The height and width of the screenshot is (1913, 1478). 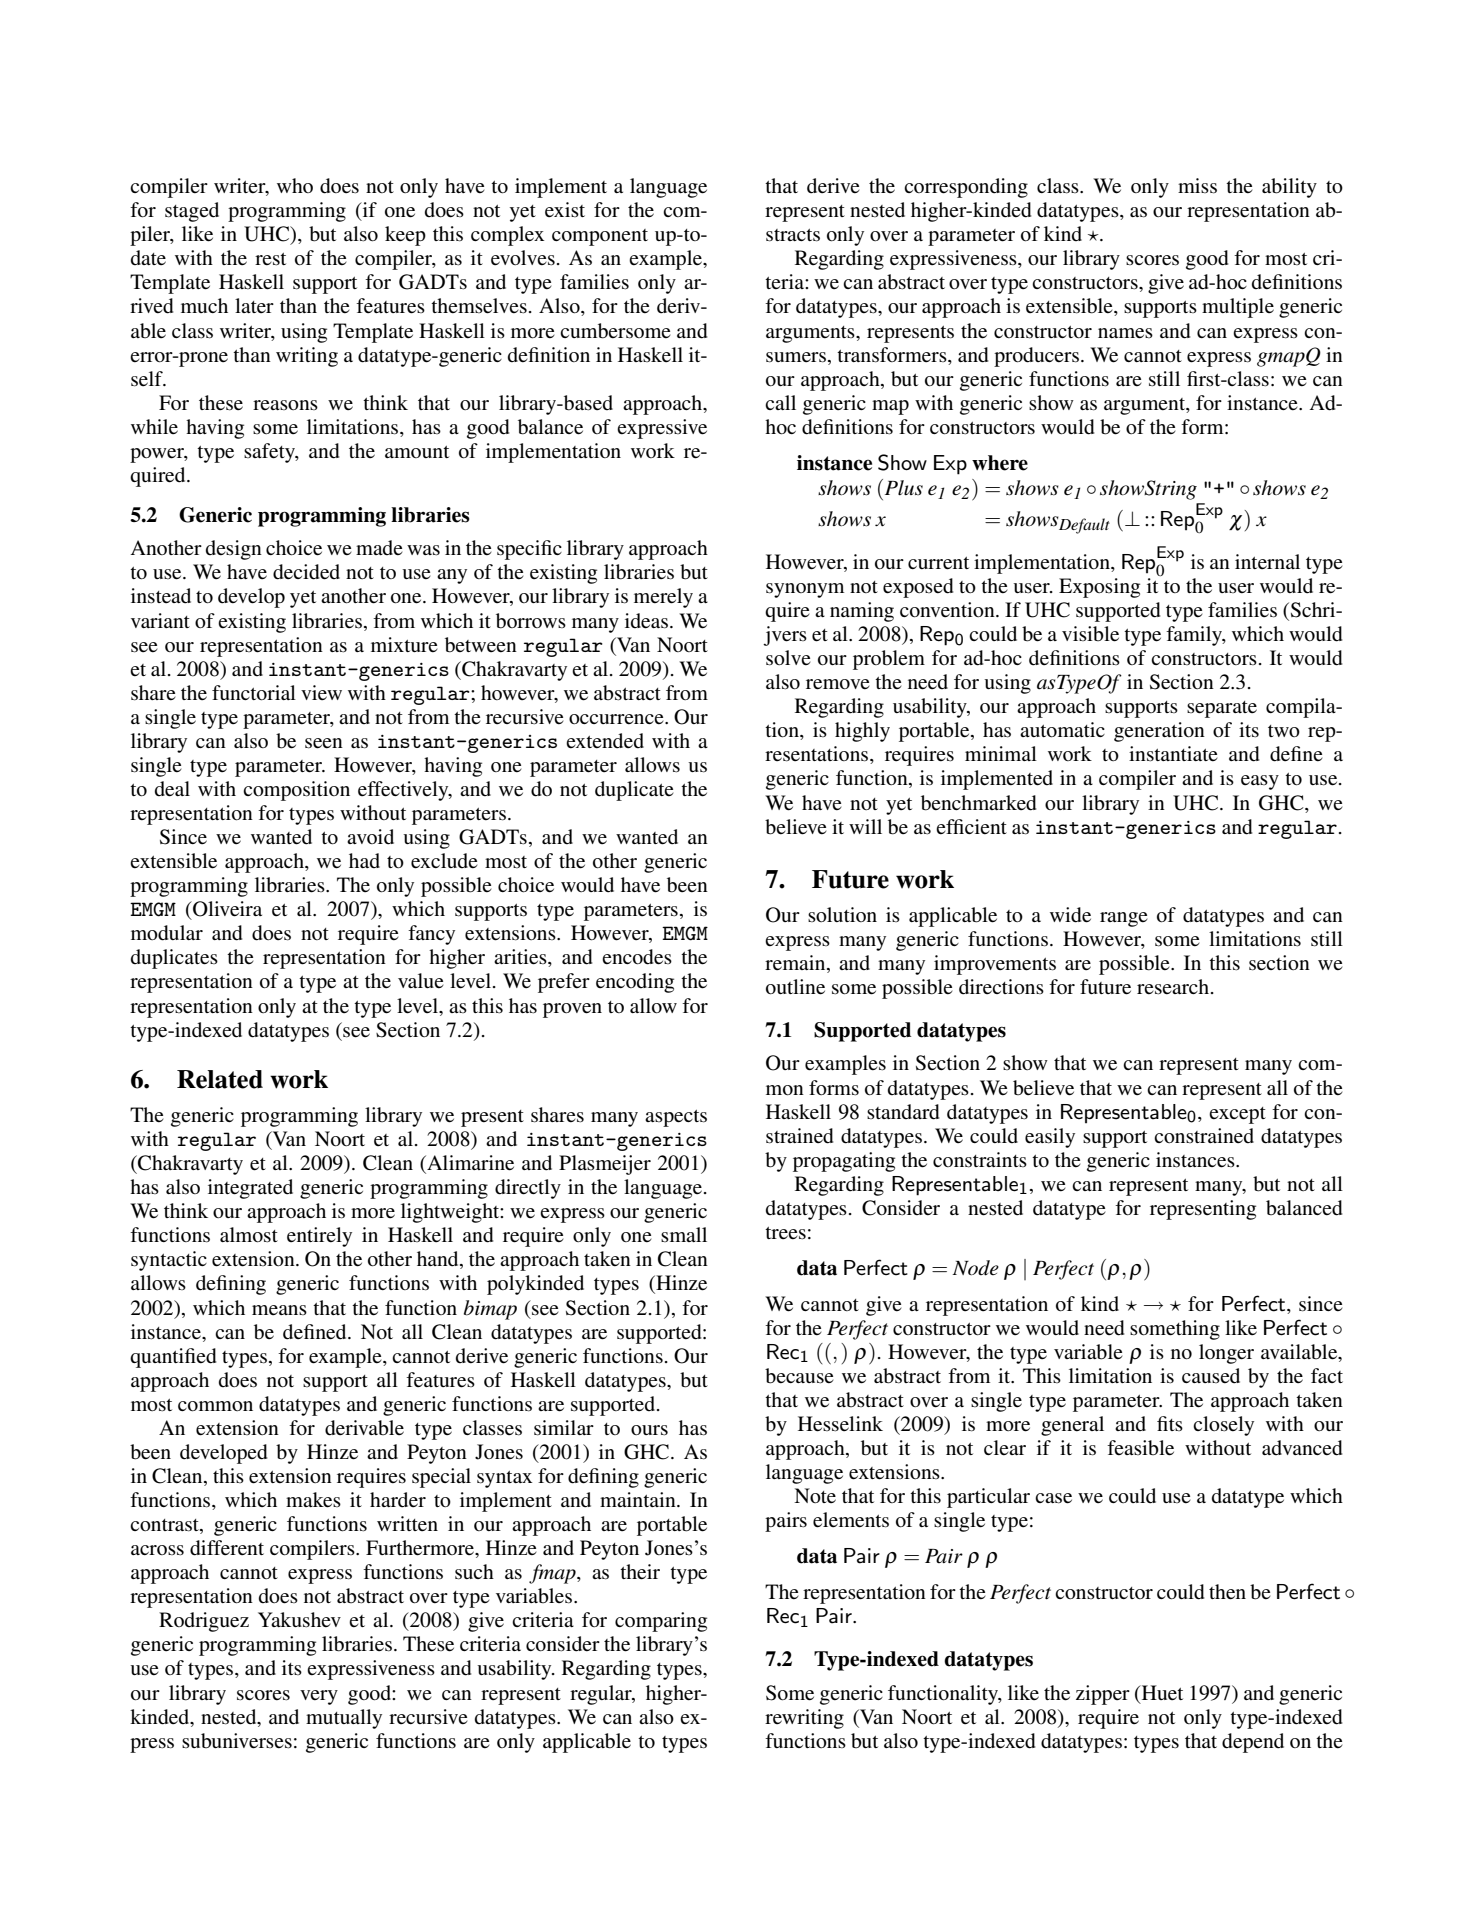 I want to click on Exposing, so click(x=1099, y=588).
